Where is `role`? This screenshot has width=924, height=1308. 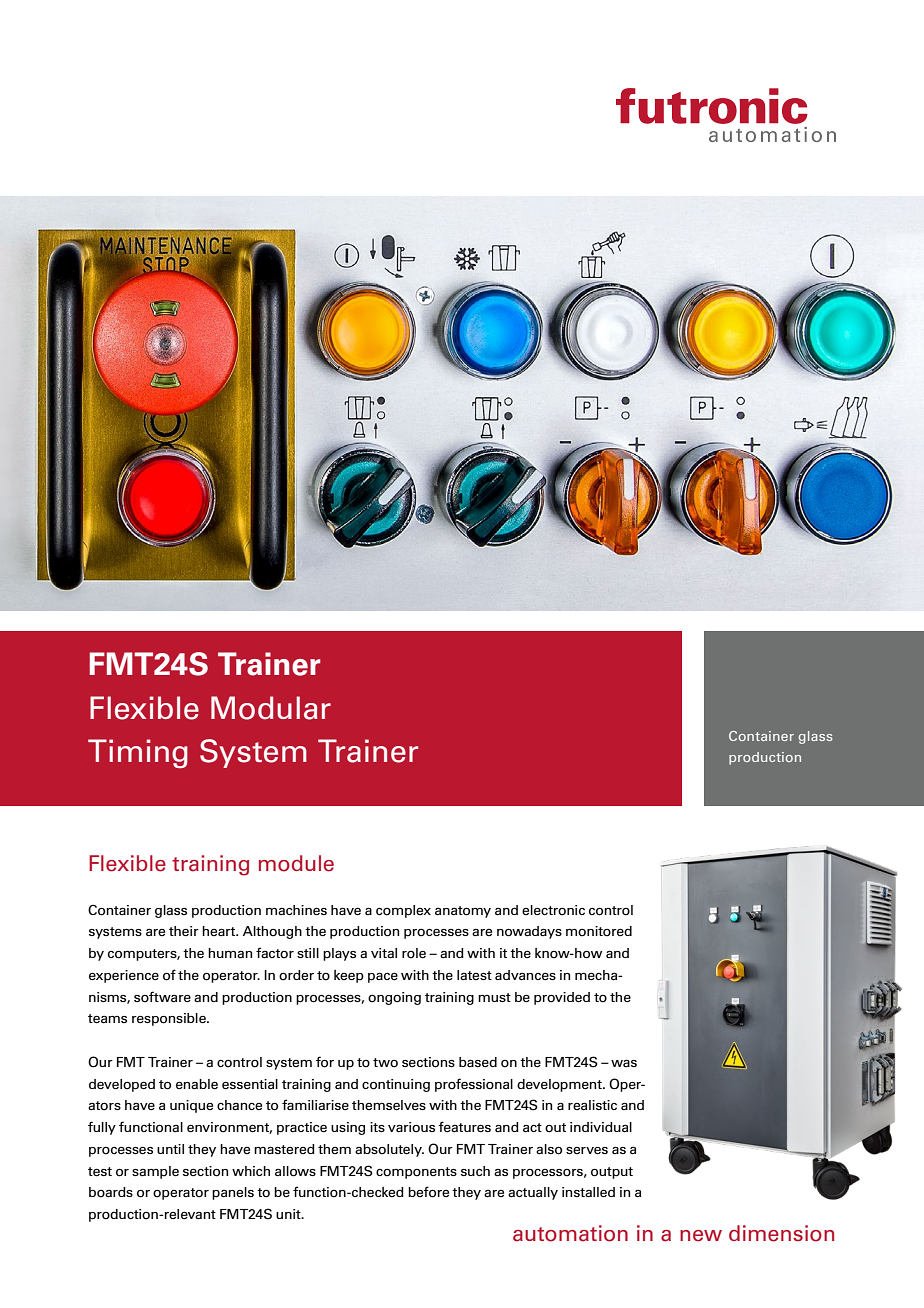
role is located at coordinates (414, 953).
